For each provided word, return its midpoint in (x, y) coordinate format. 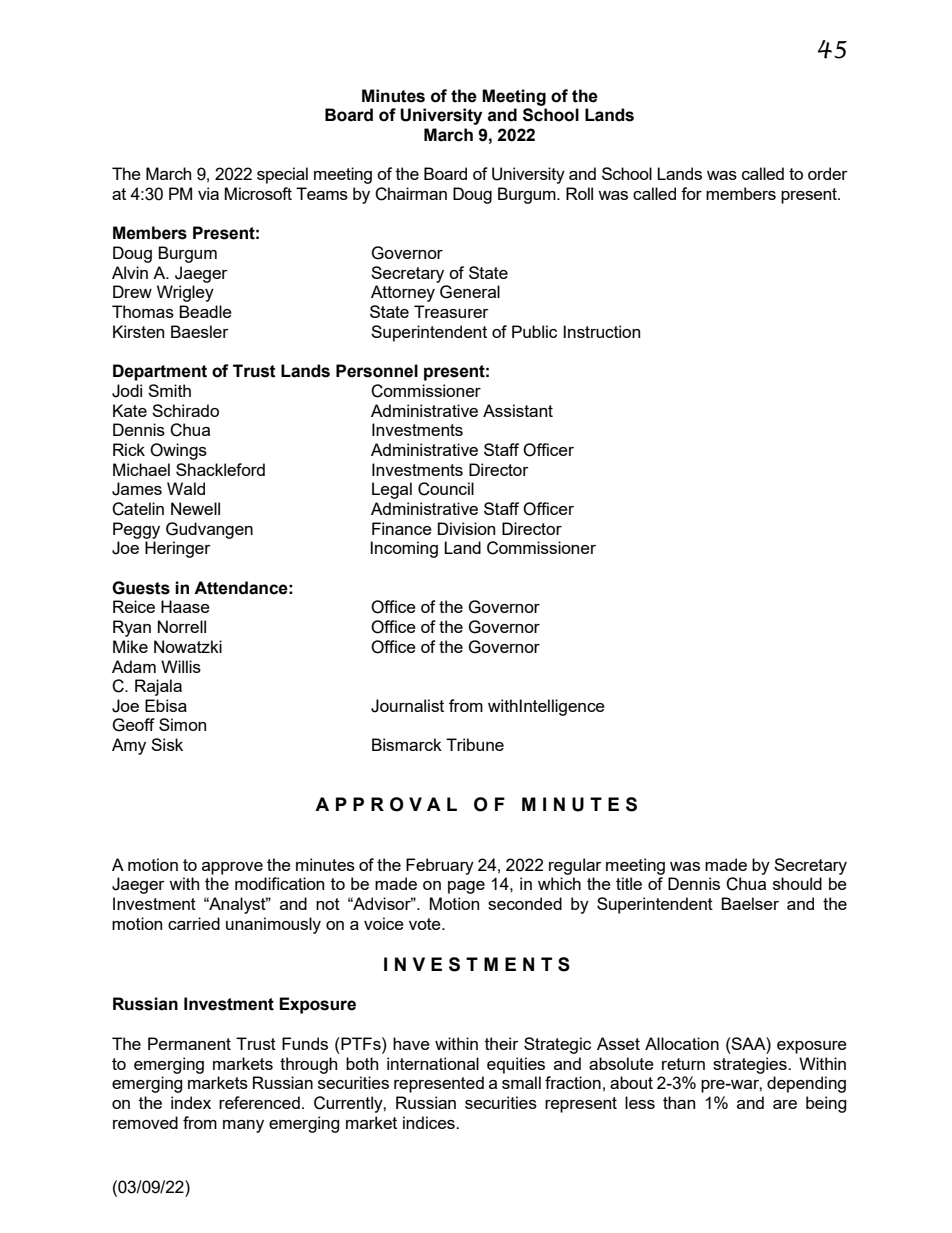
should (797, 883)
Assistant (518, 410)
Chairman (411, 194)
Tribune (475, 744)
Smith (169, 390)
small (521, 1082)
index (191, 1102)
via (208, 193)
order (828, 173)
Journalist (407, 706)
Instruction (602, 331)
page (466, 887)
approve (232, 868)
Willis (181, 666)
